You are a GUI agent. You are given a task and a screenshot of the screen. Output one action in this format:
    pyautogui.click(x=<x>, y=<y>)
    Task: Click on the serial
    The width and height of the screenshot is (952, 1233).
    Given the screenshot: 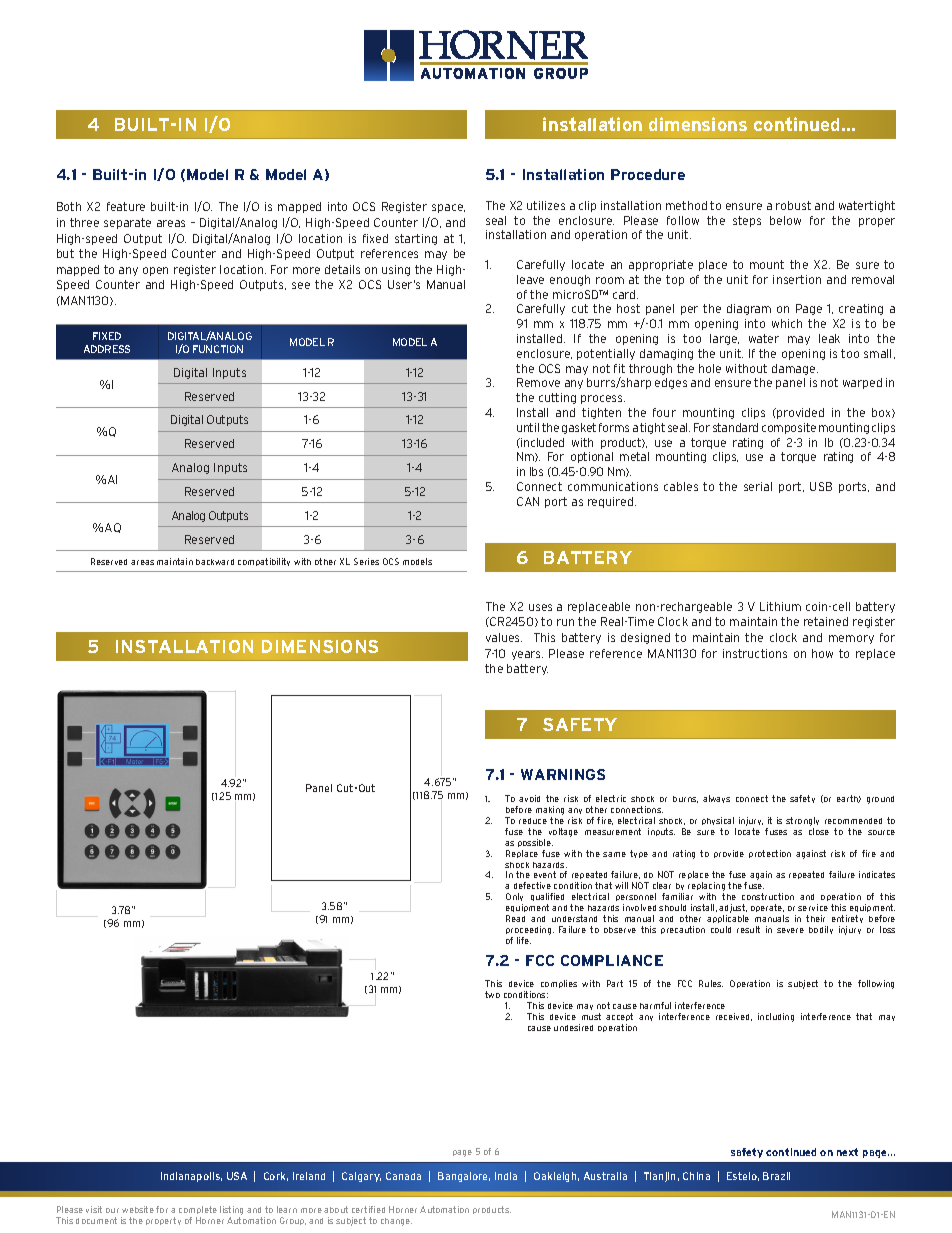 What is the action you would take?
    pyautogui.click(x=758, y=486)
